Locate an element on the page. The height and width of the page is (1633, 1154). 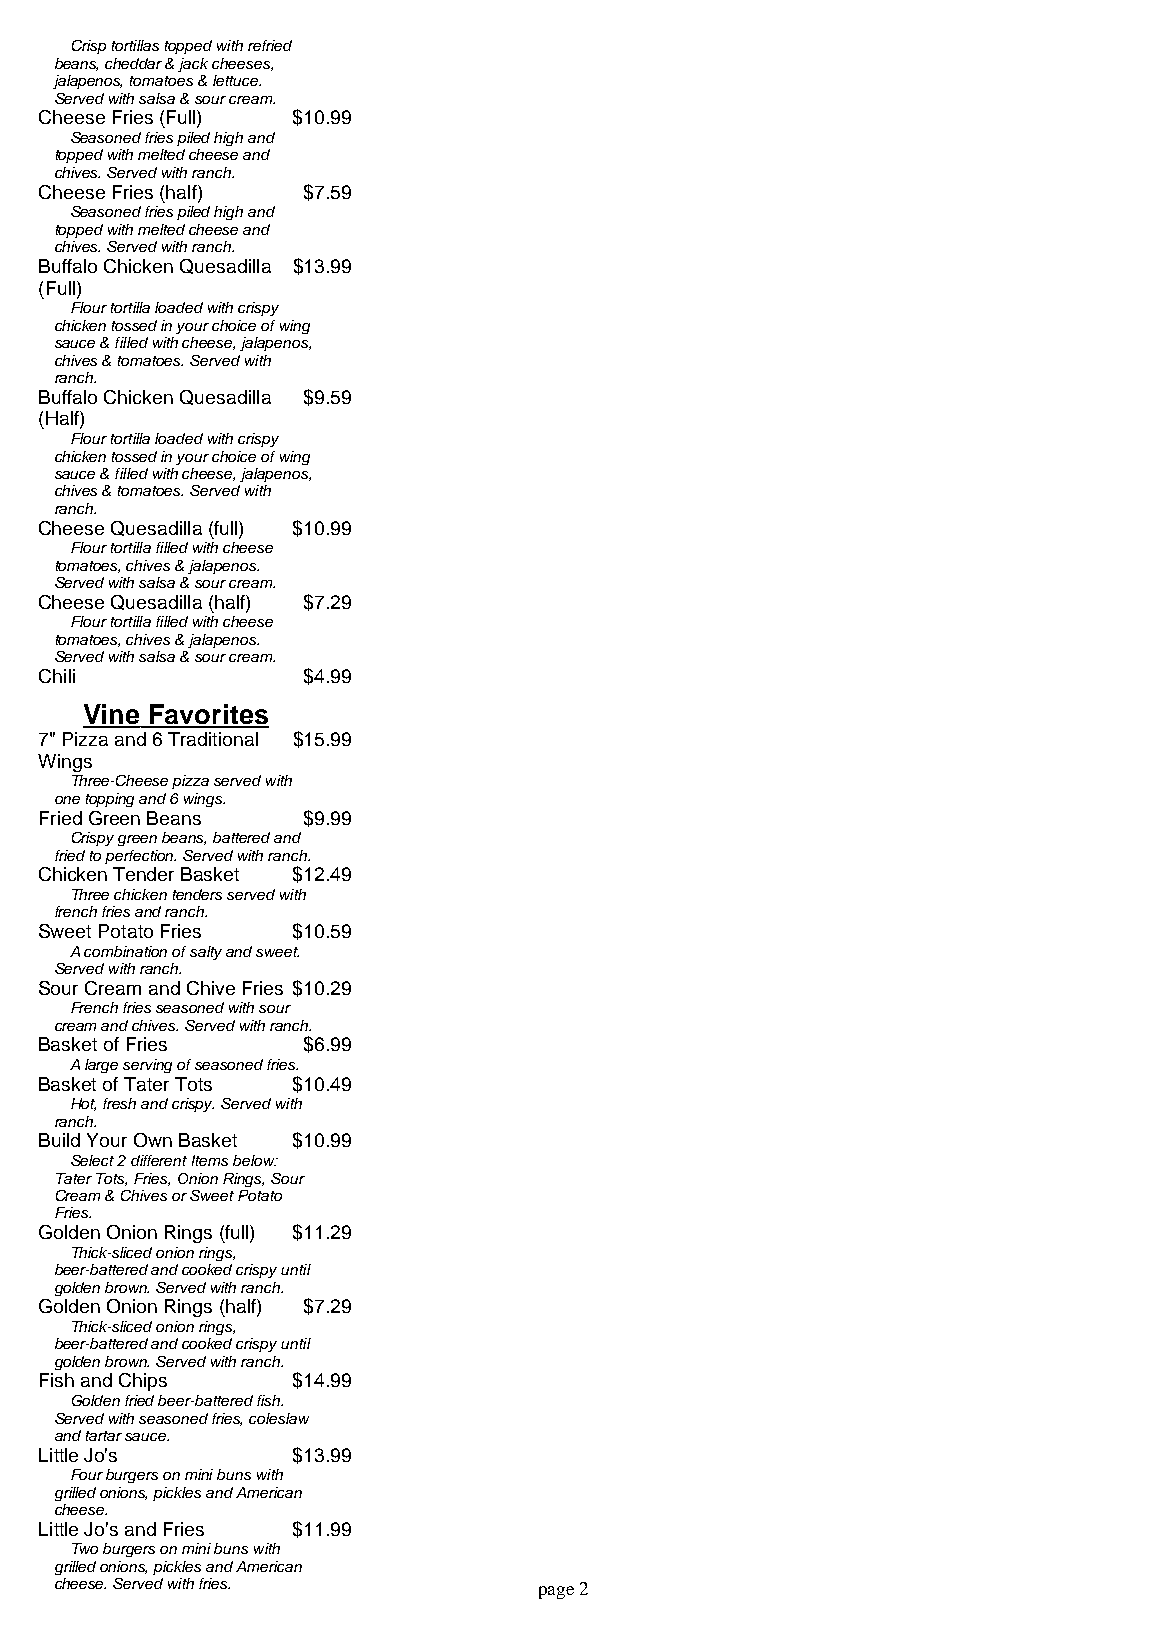
coleslaw is located at coordinates (279, 1418).
